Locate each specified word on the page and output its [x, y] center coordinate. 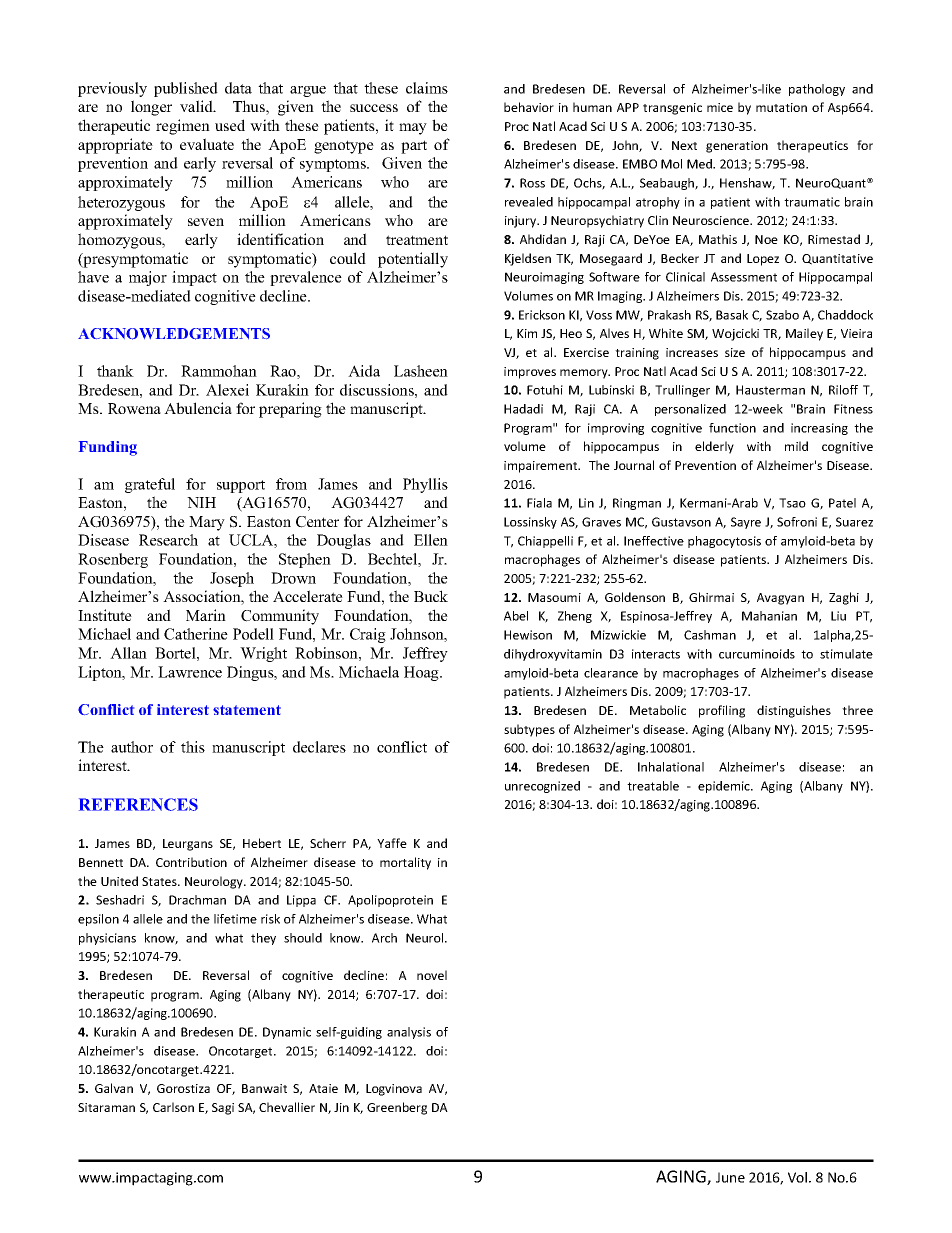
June [730, 1177]
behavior [529, 107]
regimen [183, 127]
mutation [781, 107]
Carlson [173, 1107]
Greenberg [397, 1108]
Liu [838, 616]
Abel [516, 616]
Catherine [196, 634]
